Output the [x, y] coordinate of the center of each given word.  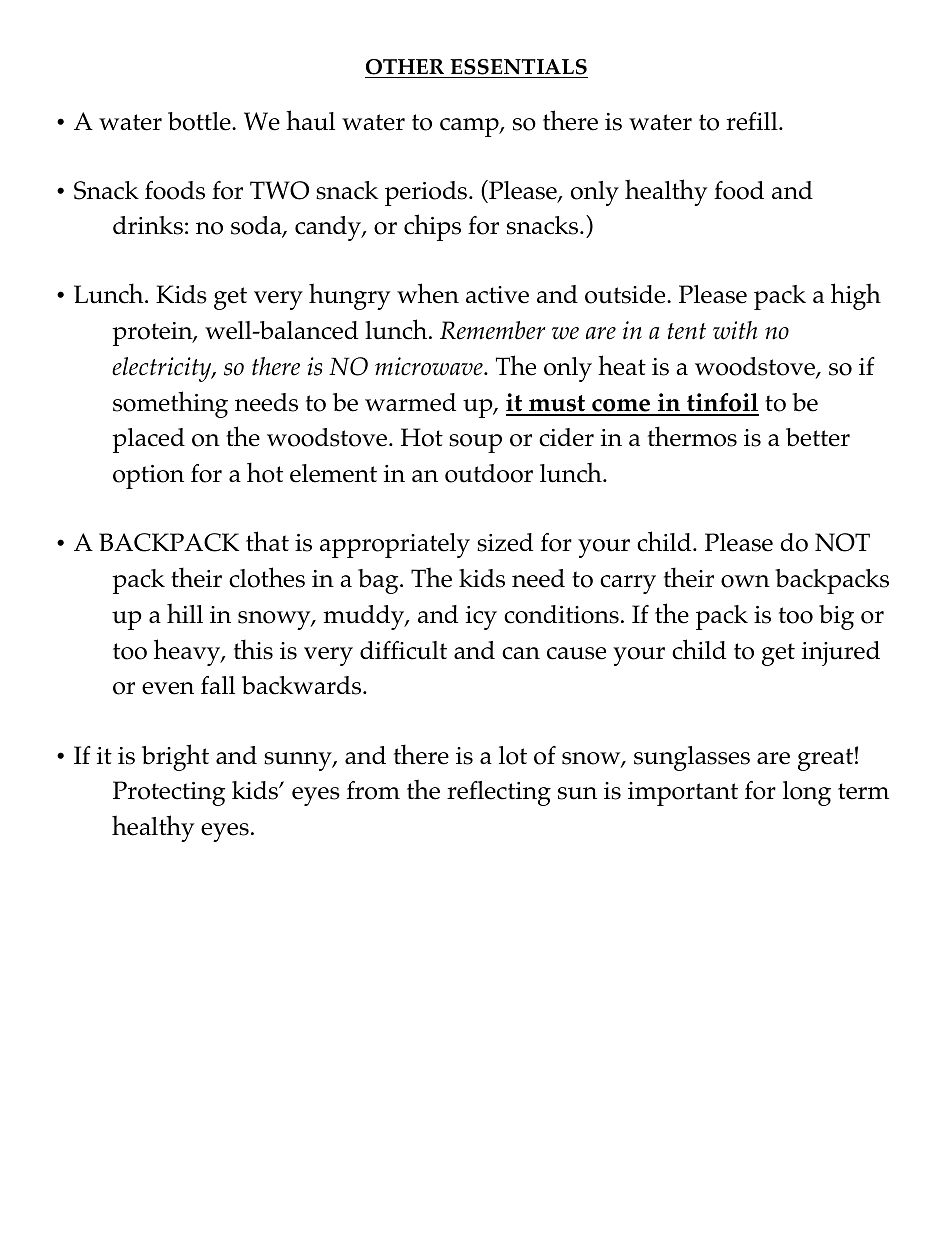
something [170, 404]
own [745, 581]
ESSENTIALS [518, 67]
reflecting [499, 793]
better [818, 437]
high [856, 296]
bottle [200, 121]
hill [185, 613]
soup [475, 443]
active [497, 295]
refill [753, 121]
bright [175, 757]
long [807, 793]
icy [481, 618]
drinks [148, 225]
